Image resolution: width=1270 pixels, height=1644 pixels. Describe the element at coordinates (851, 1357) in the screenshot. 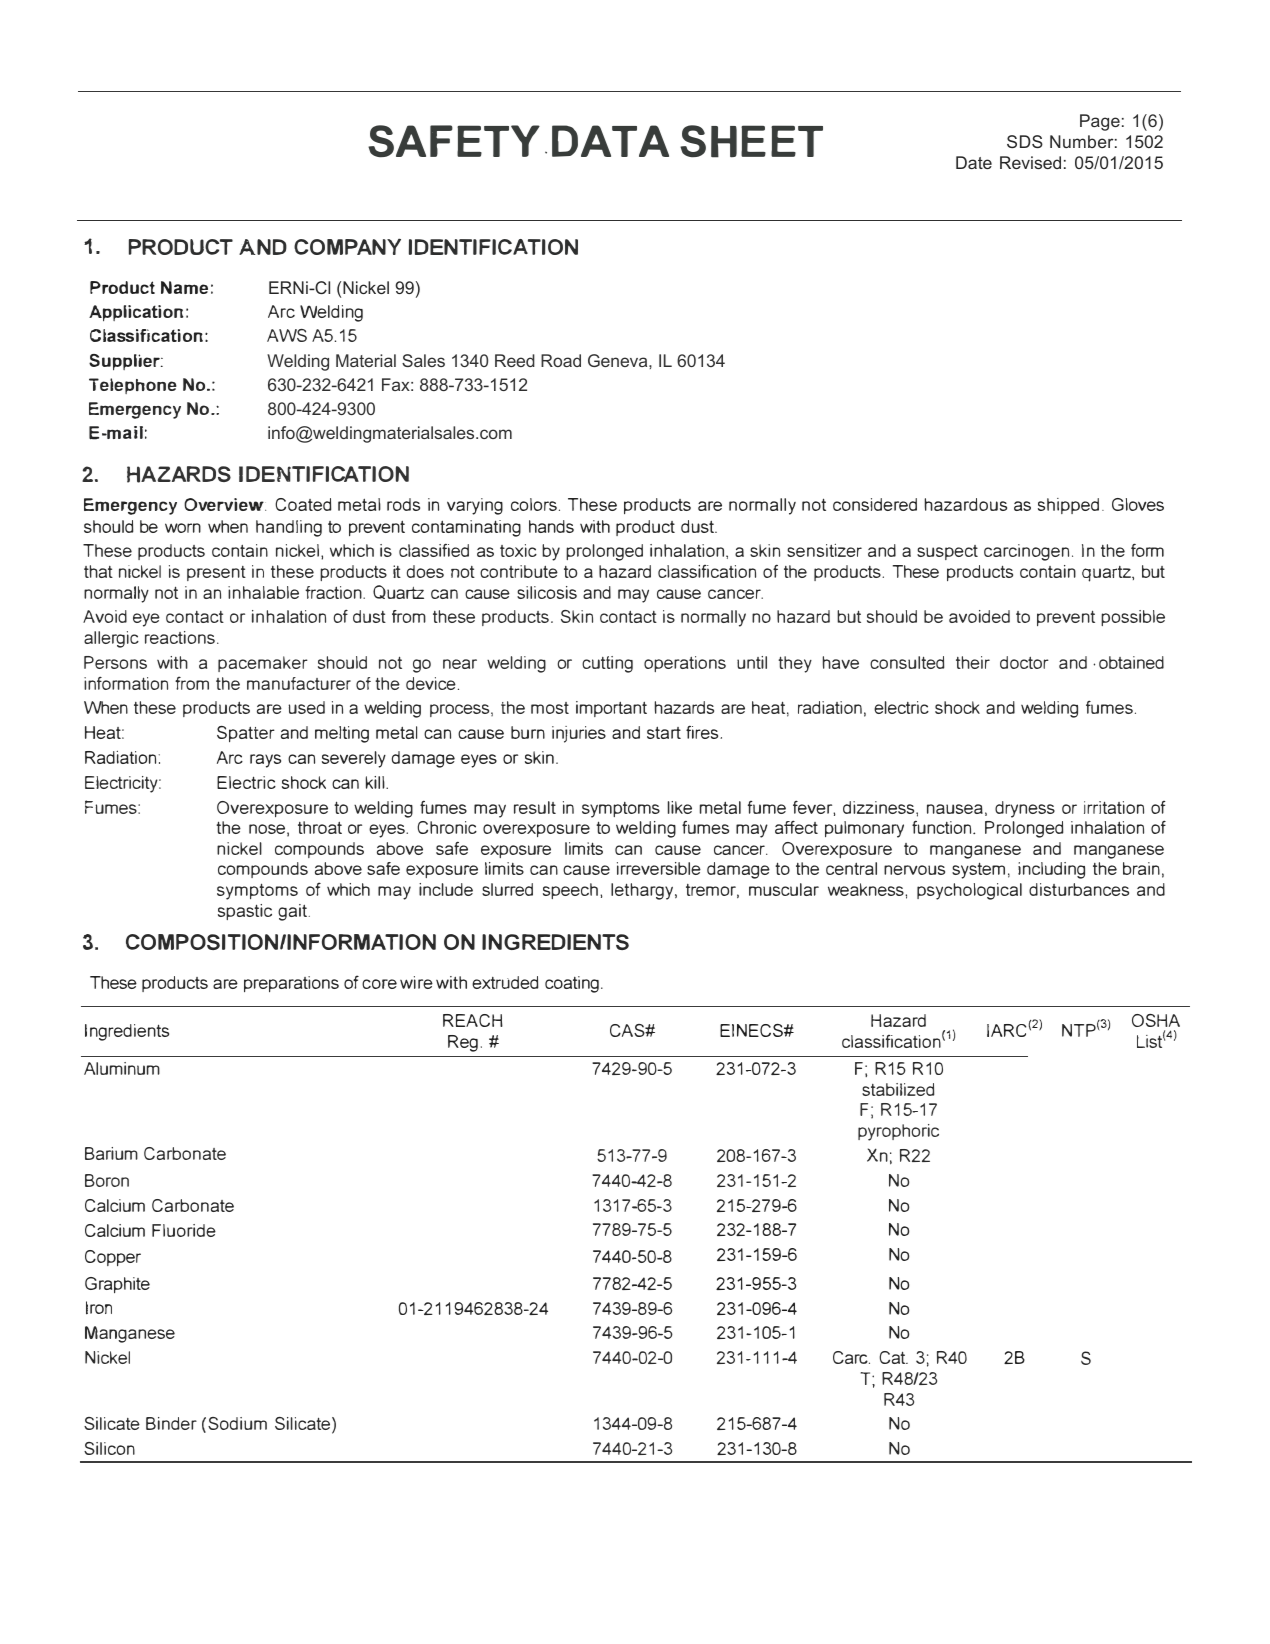

I see `Care` at that location.
